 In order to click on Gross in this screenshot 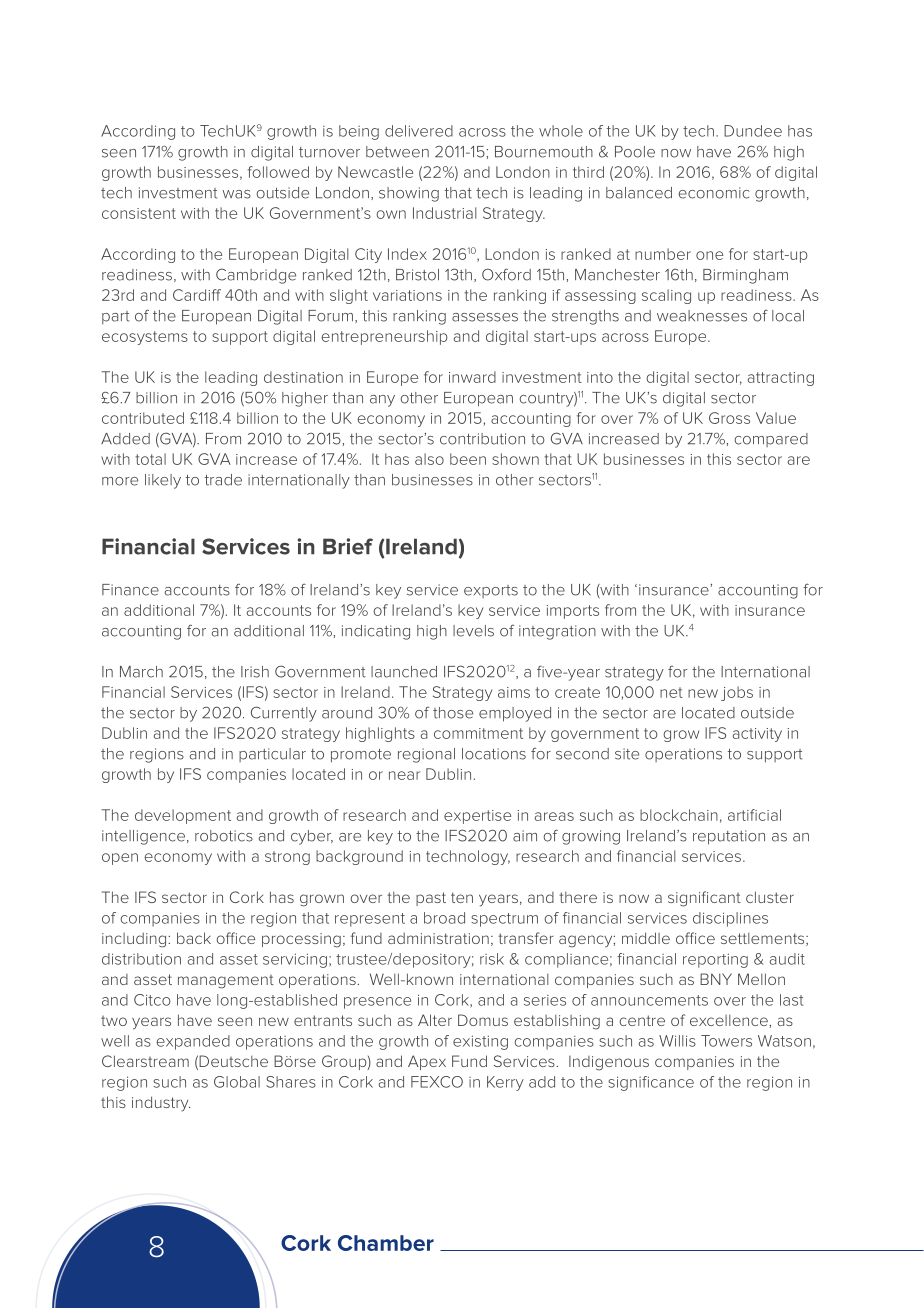, I will do `click(729, 418)`.
